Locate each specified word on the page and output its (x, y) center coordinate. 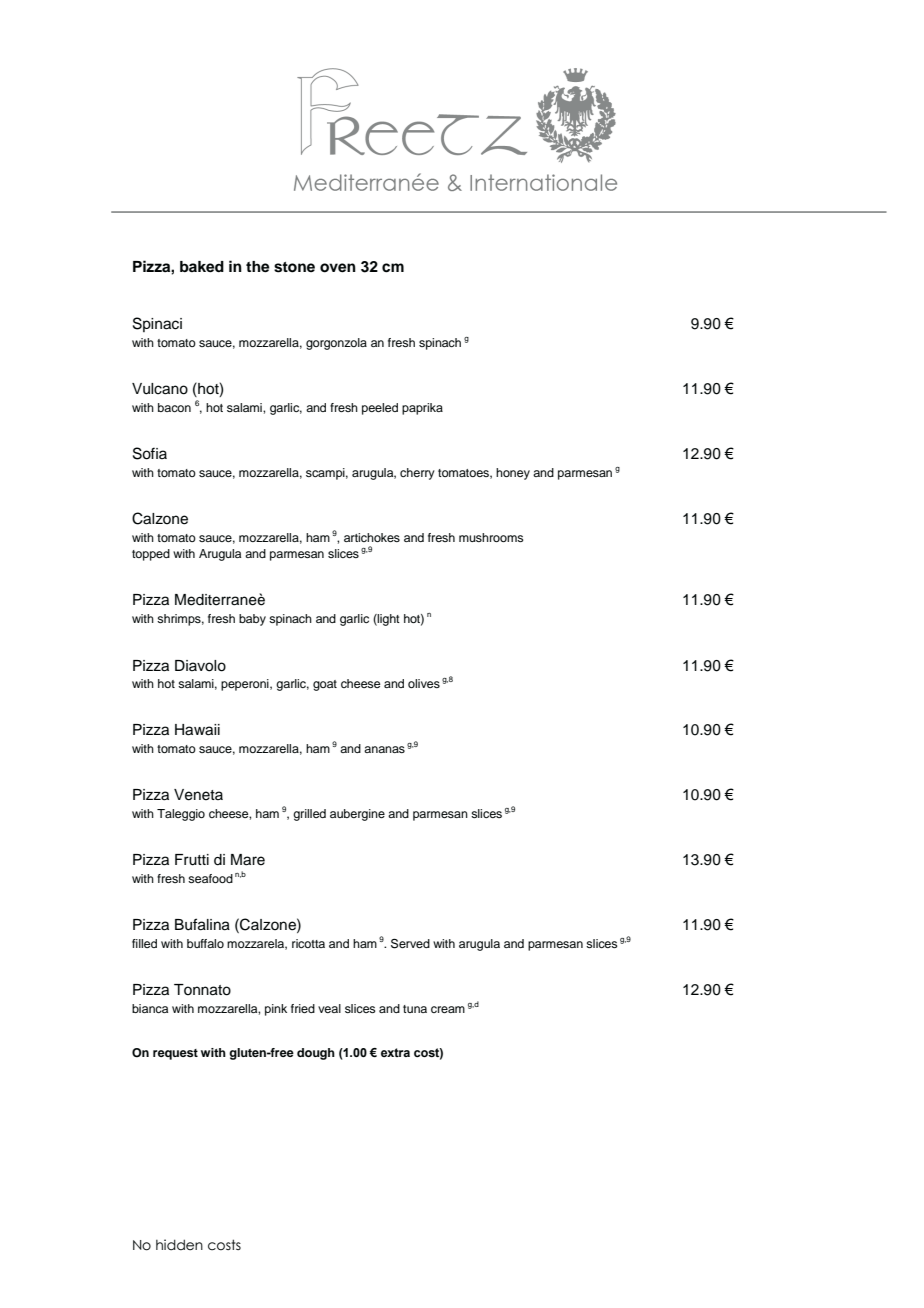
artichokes (372, 537)
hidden (179, 1245)
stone (294, 267)
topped (151, 555)
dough (316, 1054)
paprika (422, 409)
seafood (210, 878)
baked (202, 267)
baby (252, 620)
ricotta (308, 943)
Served (410, 943)
